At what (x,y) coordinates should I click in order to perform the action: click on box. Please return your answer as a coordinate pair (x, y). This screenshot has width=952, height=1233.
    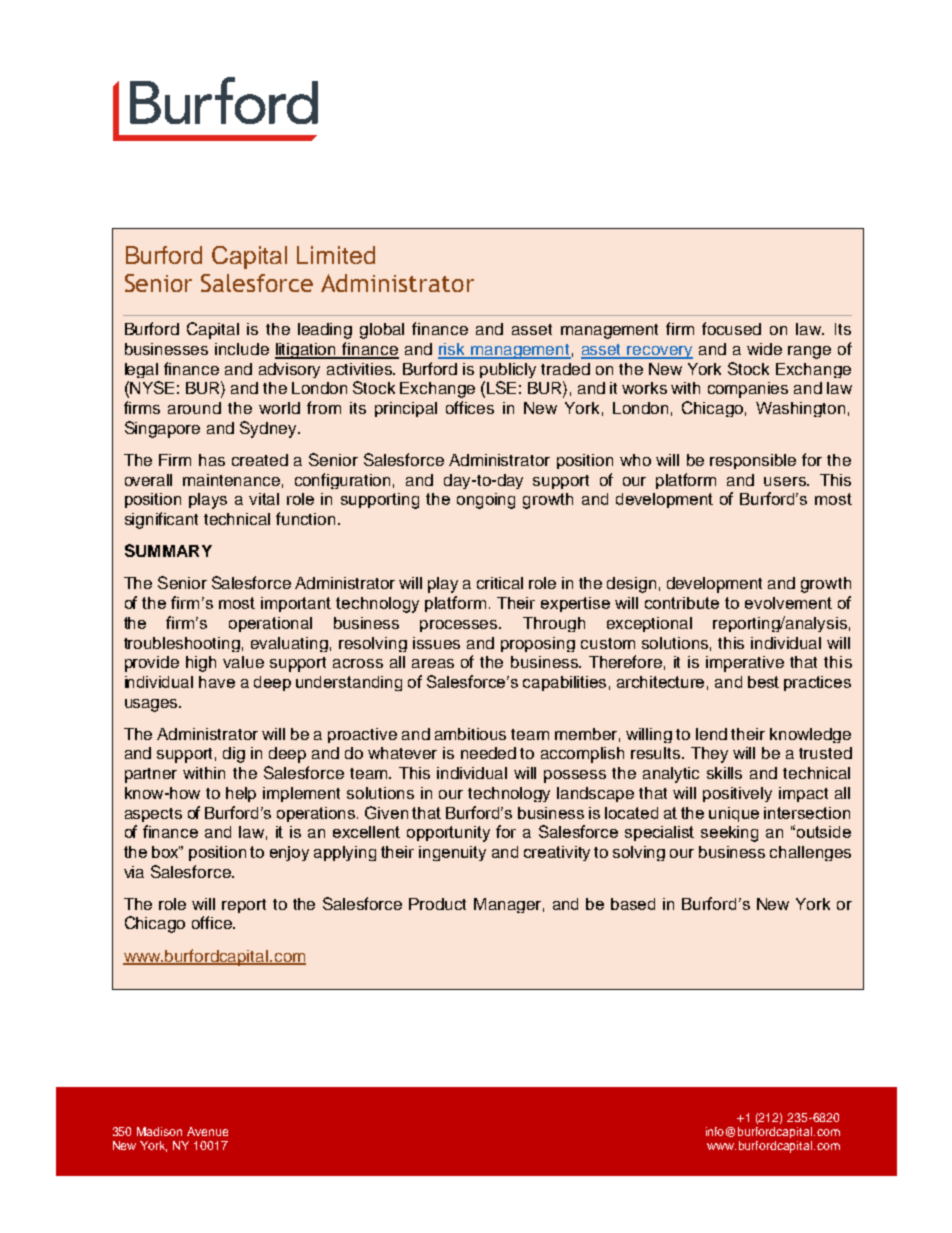
    Looking at the image, I should click on (166, 852).
